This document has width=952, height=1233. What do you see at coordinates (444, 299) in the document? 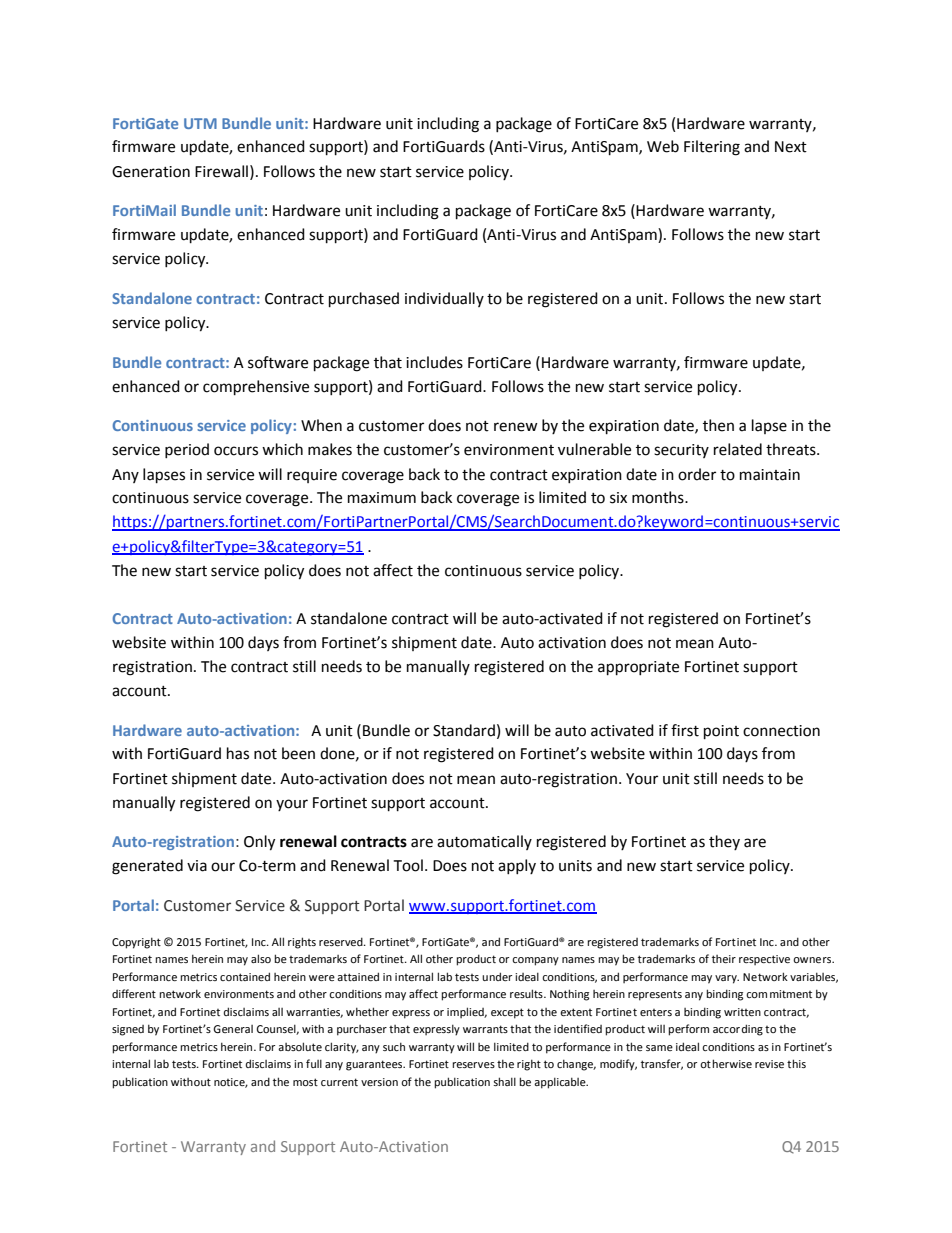
I see `individually` at bounding box center [444, 299].
